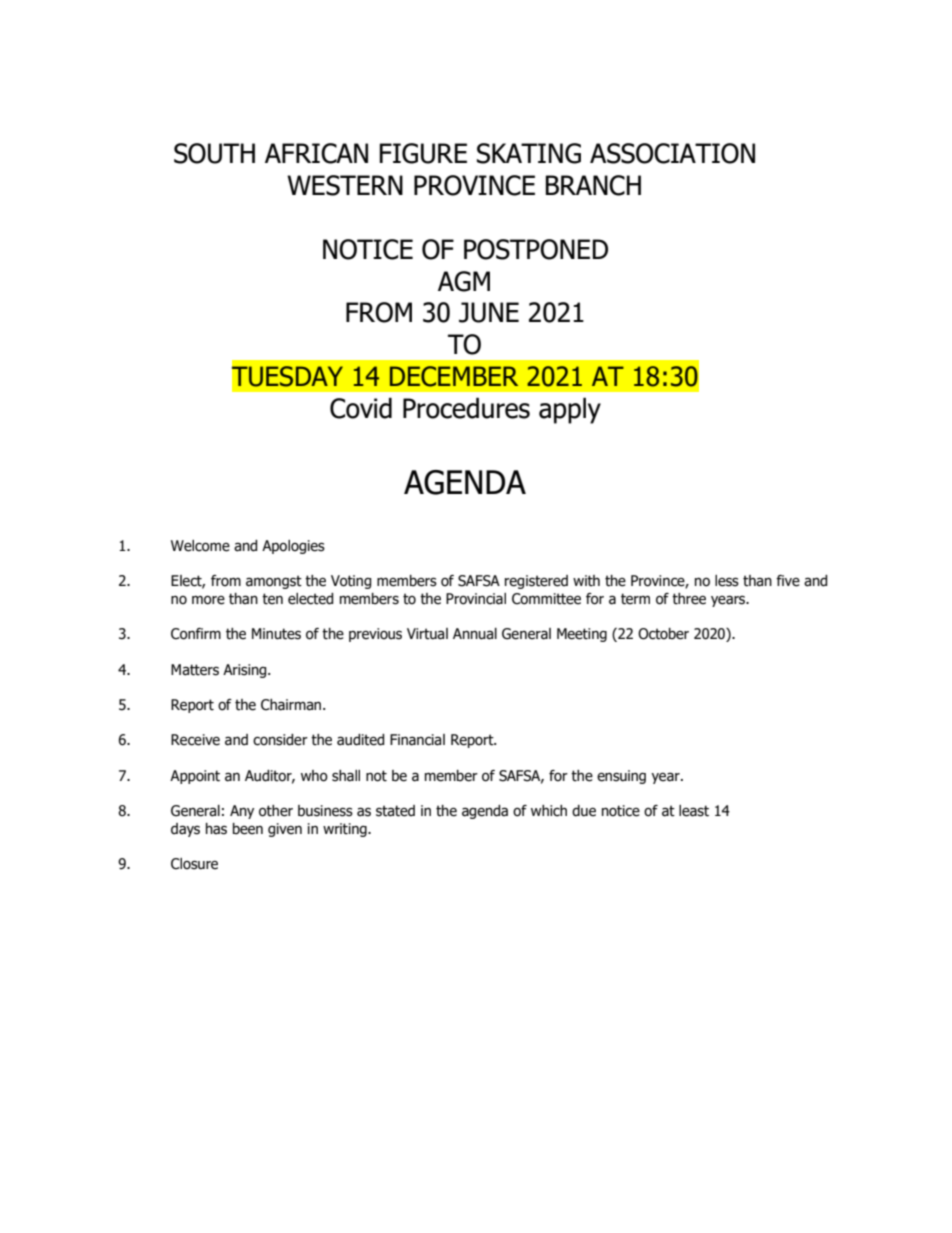  I want to click on registered, so click(536, 582).
